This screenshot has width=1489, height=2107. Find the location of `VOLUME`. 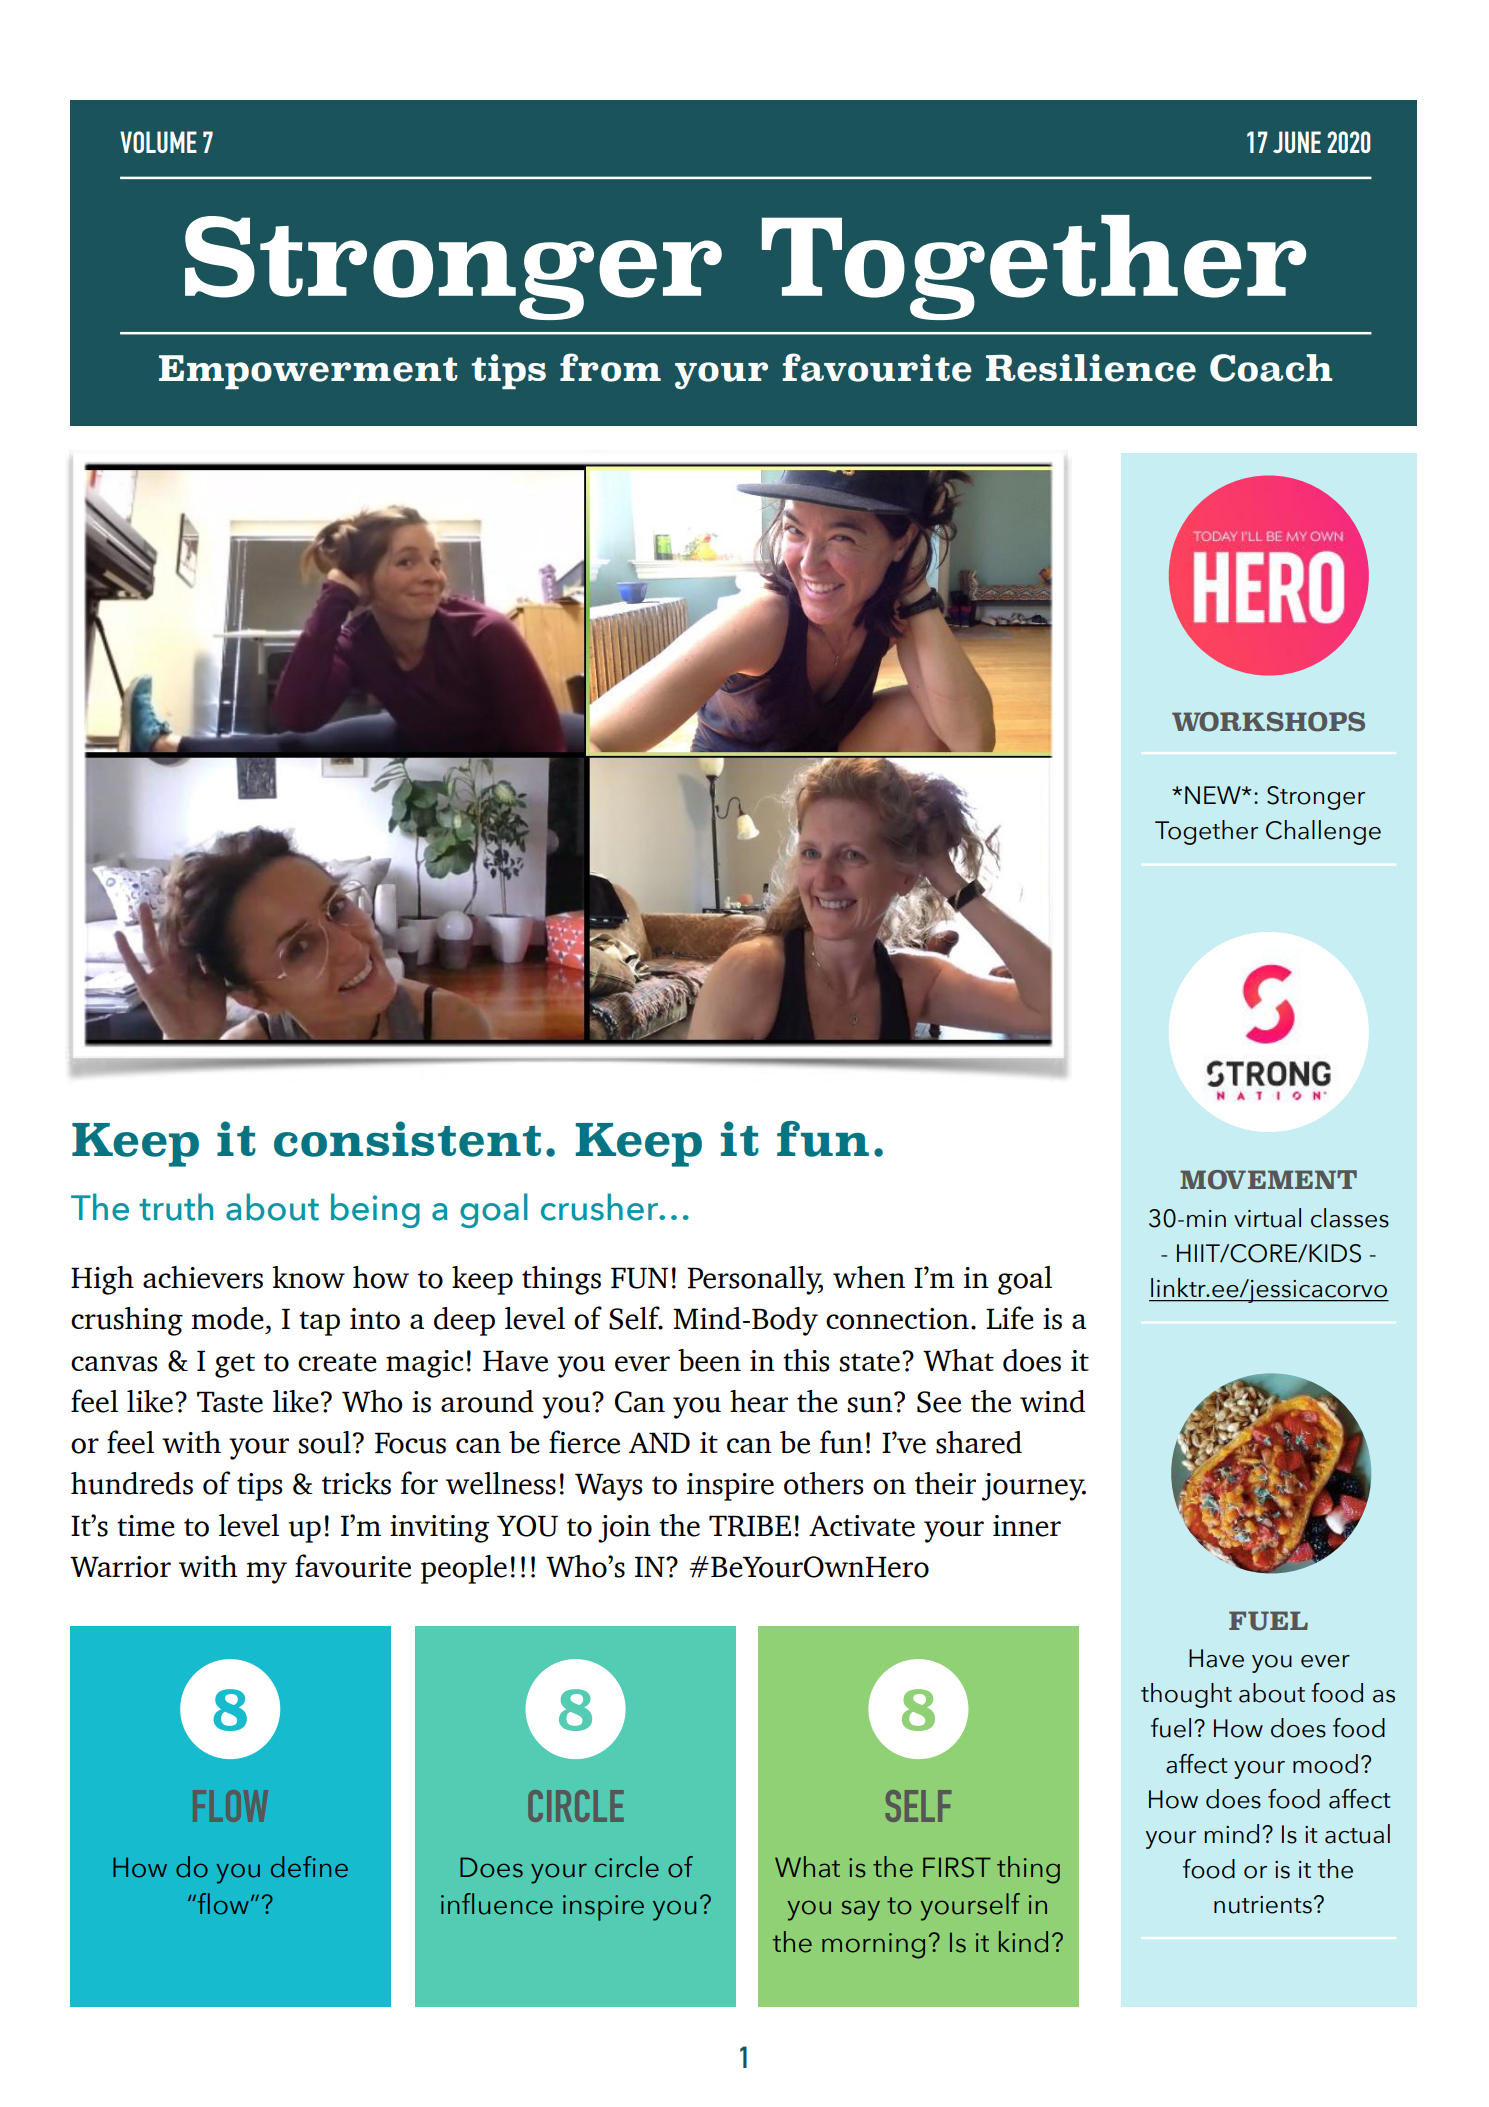

VOLUME is located at coordinates (158, 142).
